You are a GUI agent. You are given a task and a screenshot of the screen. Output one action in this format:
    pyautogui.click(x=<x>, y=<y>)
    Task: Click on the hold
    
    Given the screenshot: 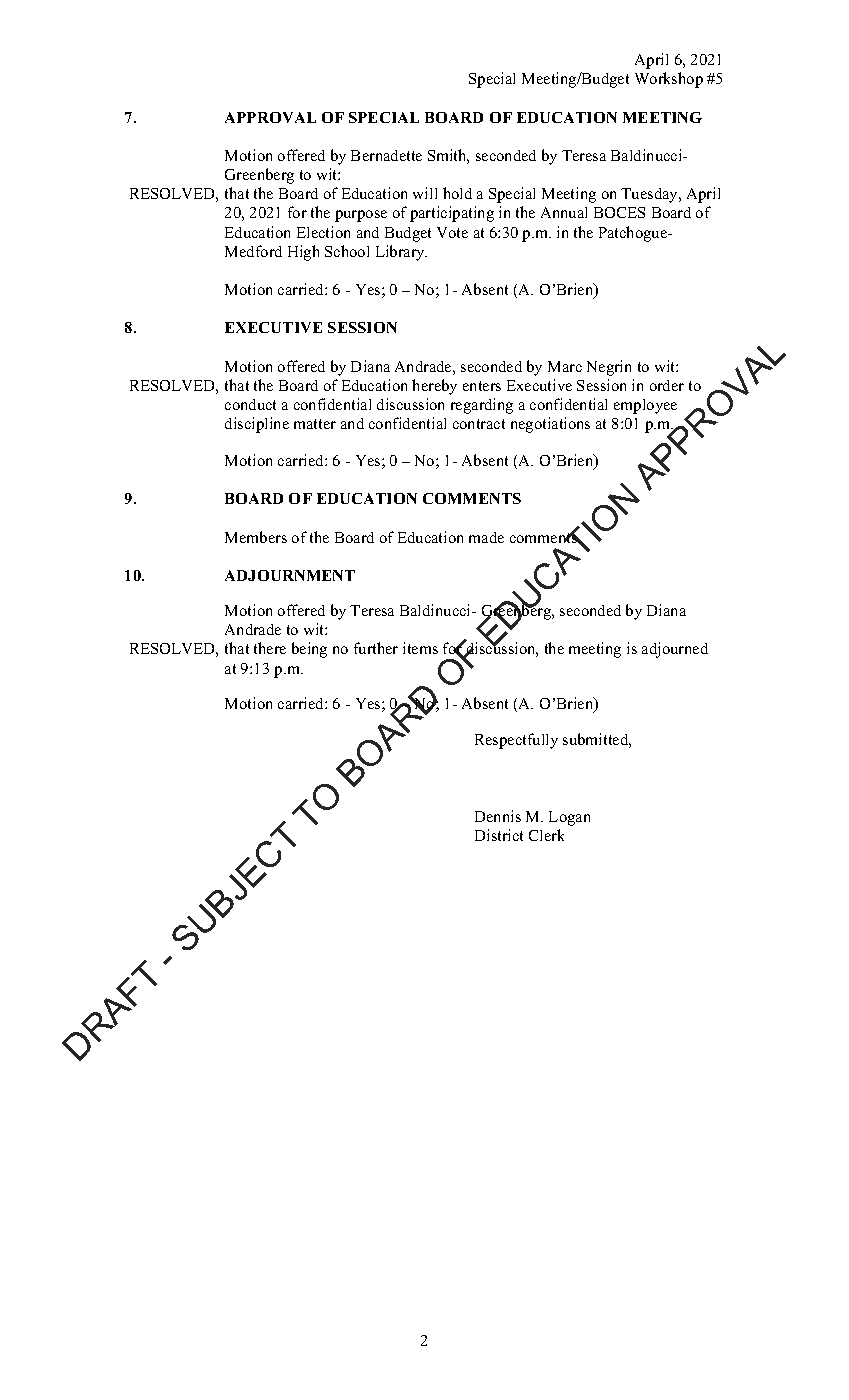 What is the action you would take?
    pyautogui.click(x=457, y=193)
